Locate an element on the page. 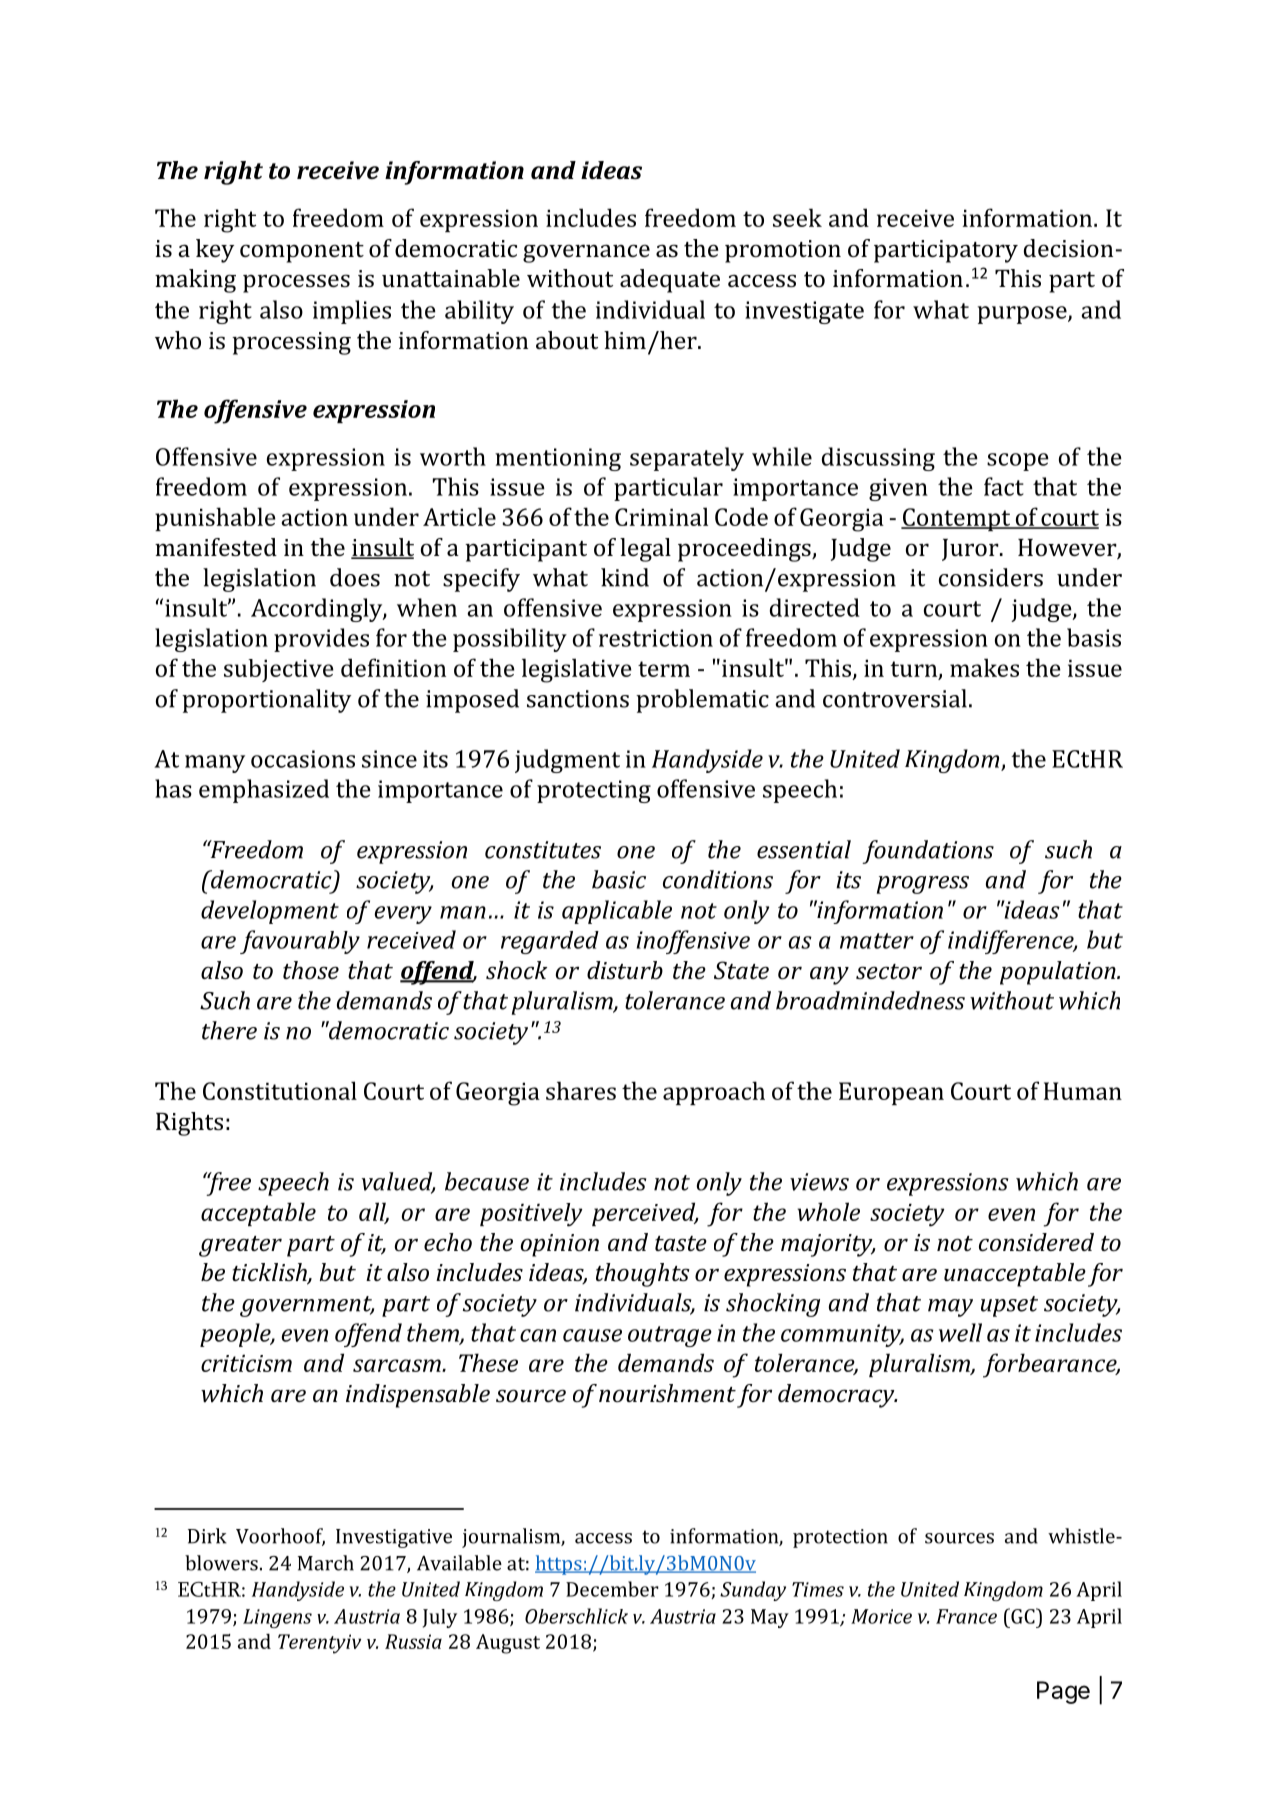 This image has height=1808, width=1277. December is located at coordinates (612, 1589).
